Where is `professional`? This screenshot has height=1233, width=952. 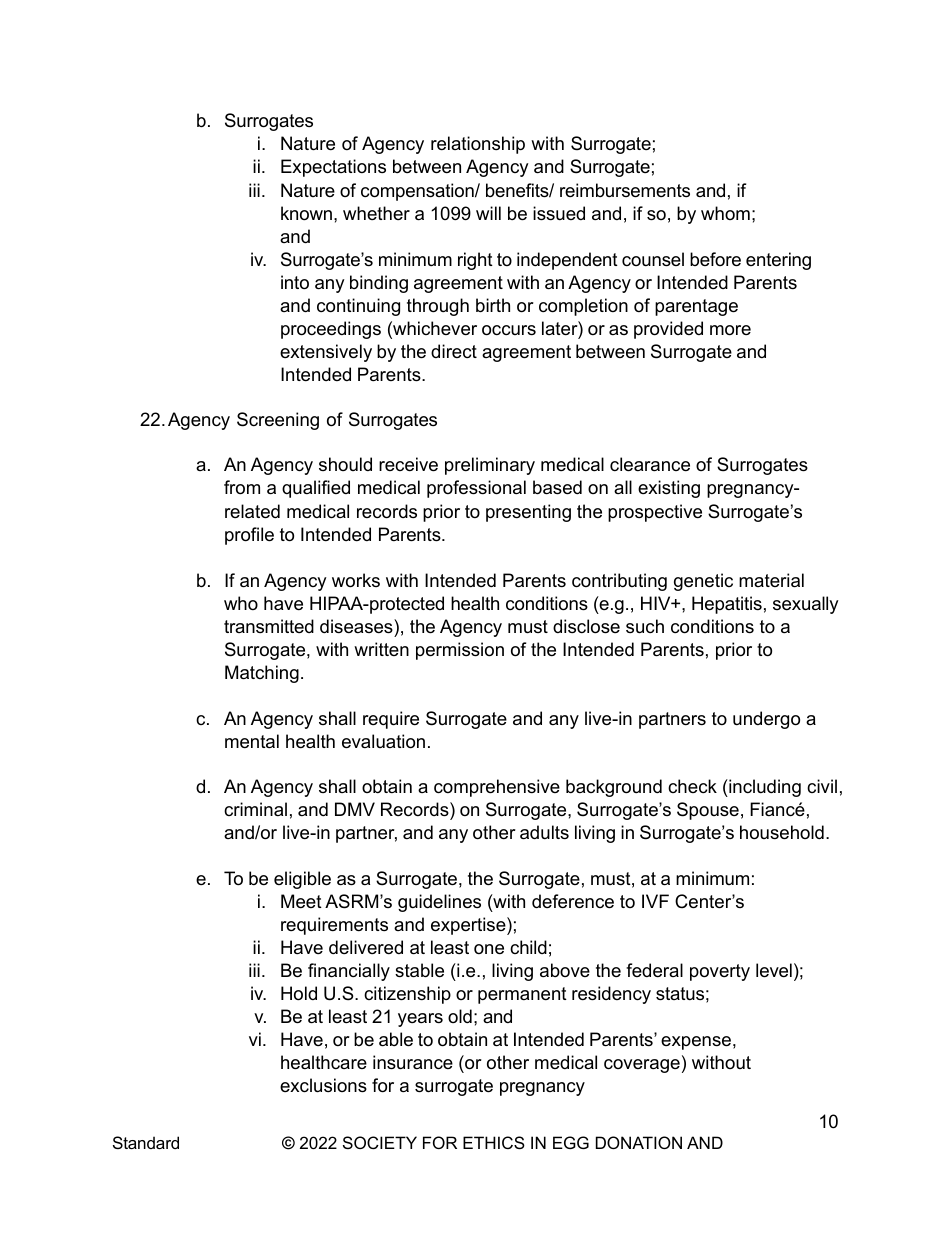 professional is located at coordinates (476, 489).
